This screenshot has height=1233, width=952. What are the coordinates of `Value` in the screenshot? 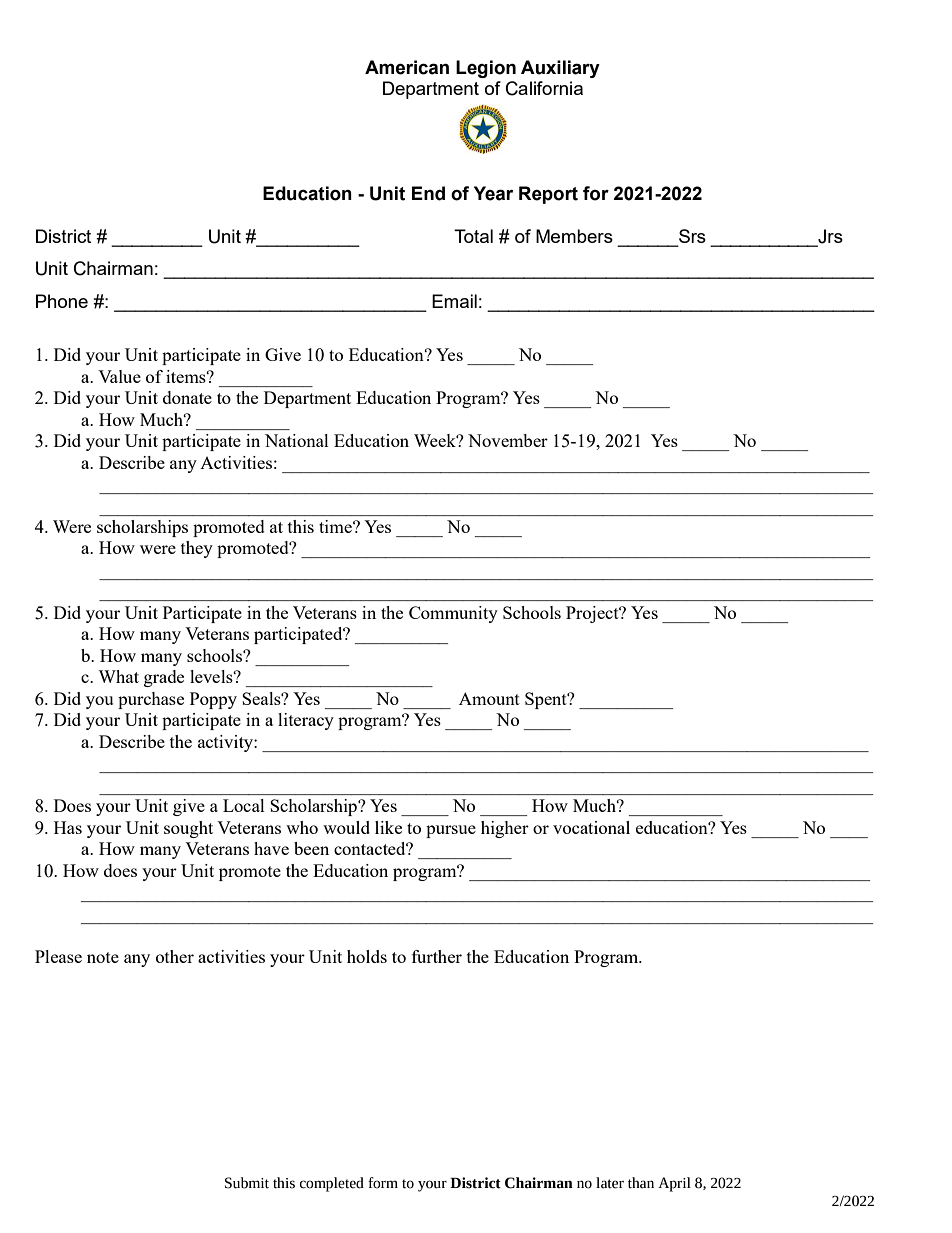 It's located at (119, 376).
